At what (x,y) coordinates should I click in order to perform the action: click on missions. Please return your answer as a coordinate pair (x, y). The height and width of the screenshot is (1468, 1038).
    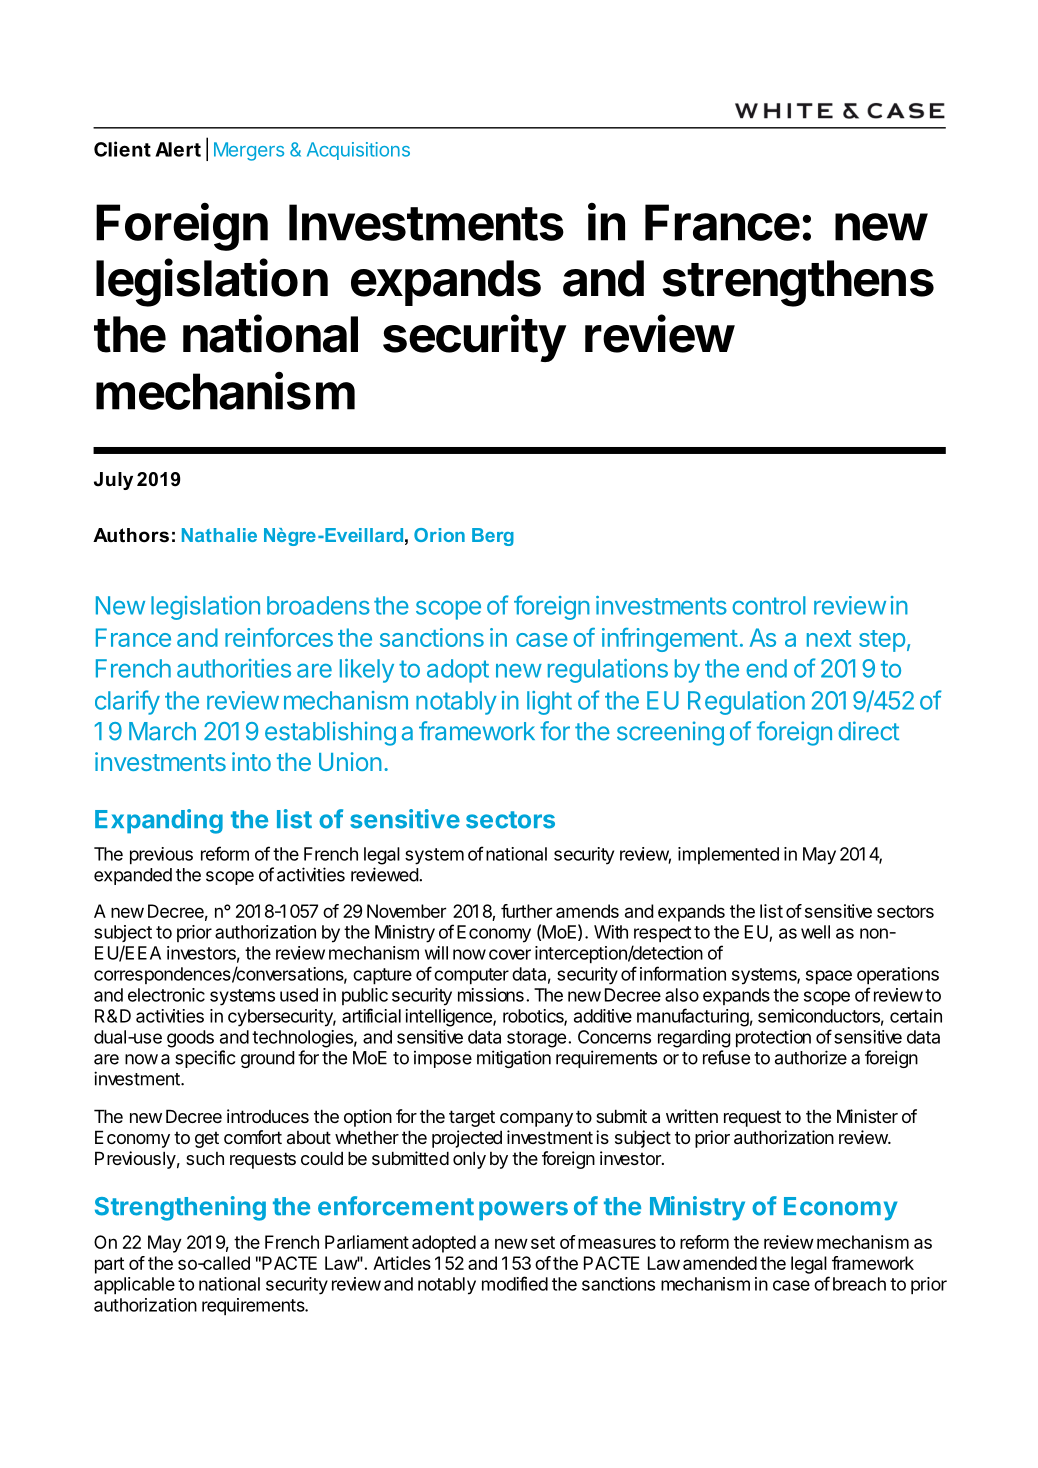
    Looking at the image, I should click on (491, 995).
